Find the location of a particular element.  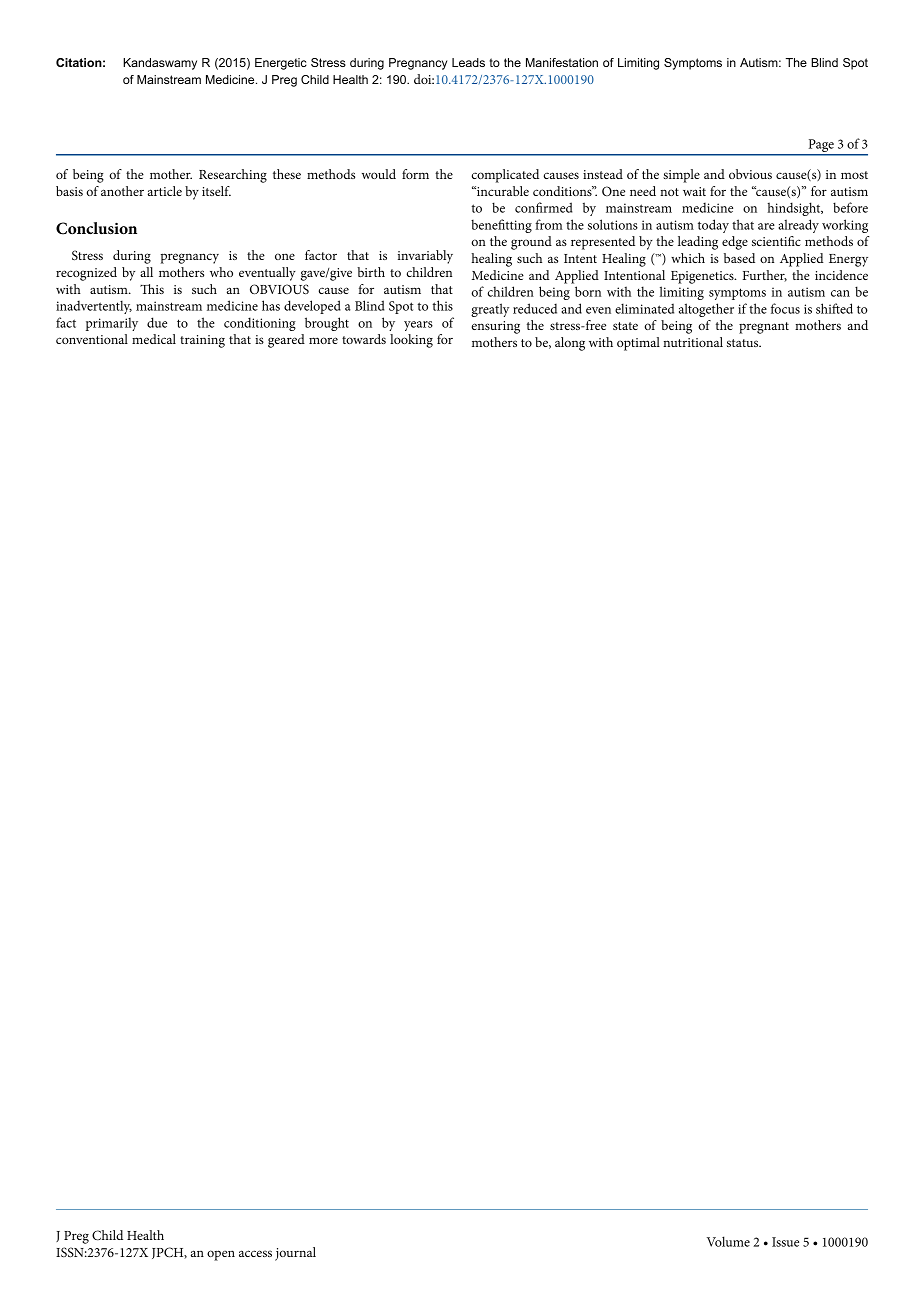

open is located at coordinates (221, 1255).
